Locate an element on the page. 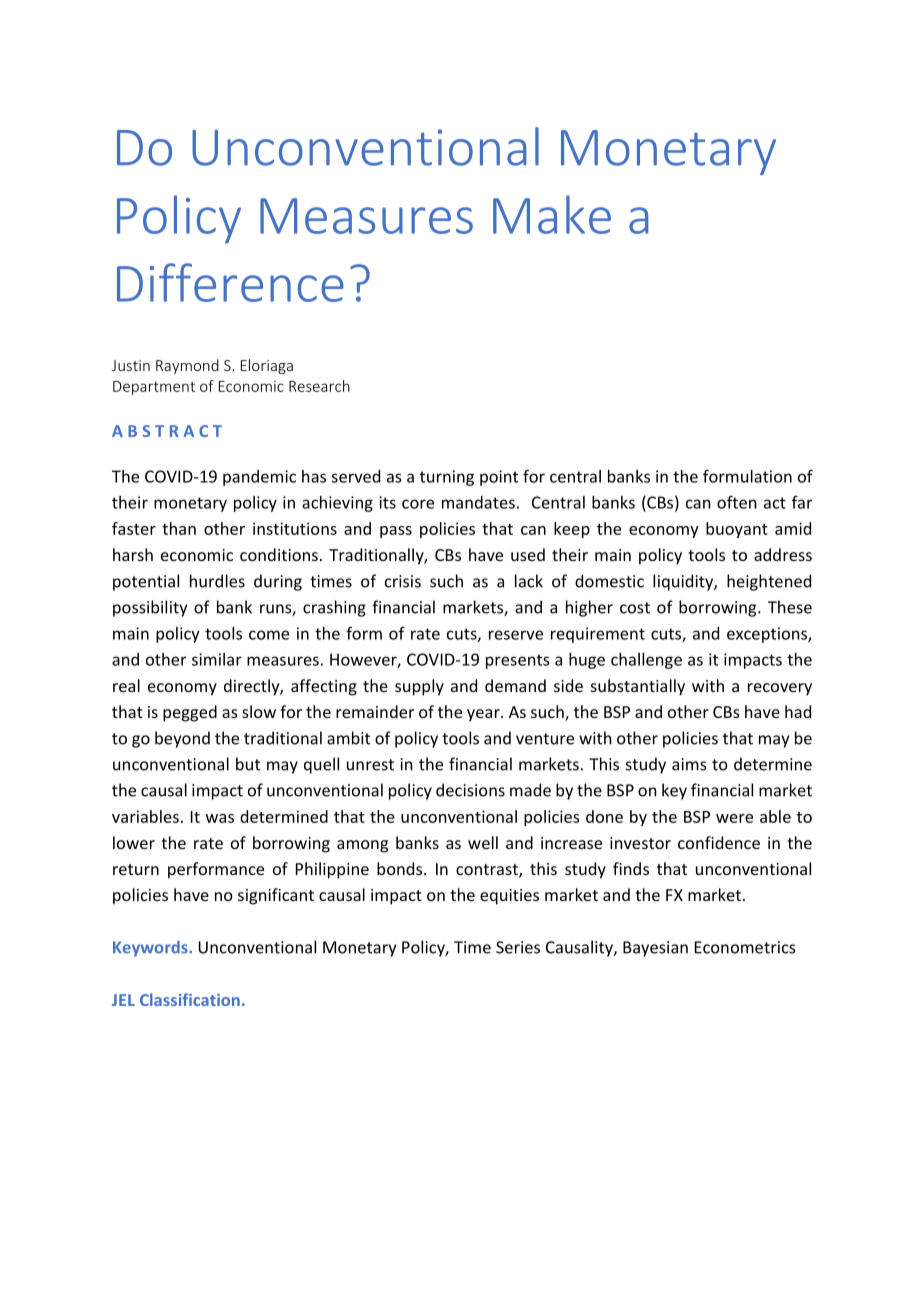  Classification is located at coordinates (190, 999).
